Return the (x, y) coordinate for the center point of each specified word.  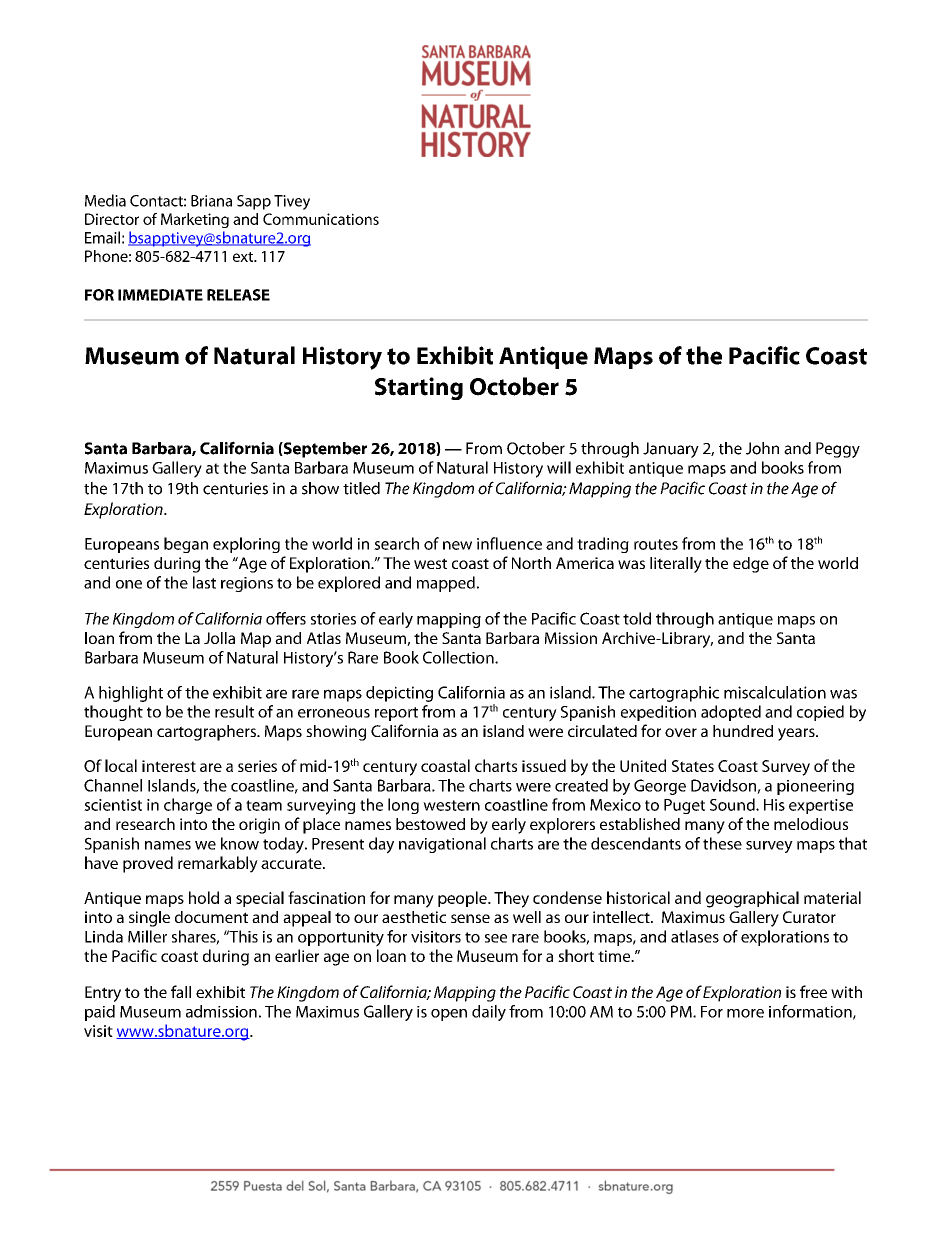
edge (751, 565)
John (762, 448)
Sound (733, 804)
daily (489, 1013)
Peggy (838, 450)
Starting (419, 388)
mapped (446, 584)
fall (181, 991)
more (745, 1013)
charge (188, 806)
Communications (321, 219)
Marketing (195, 220)
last (204, 582)
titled (361, 488)
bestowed (430, 824)
